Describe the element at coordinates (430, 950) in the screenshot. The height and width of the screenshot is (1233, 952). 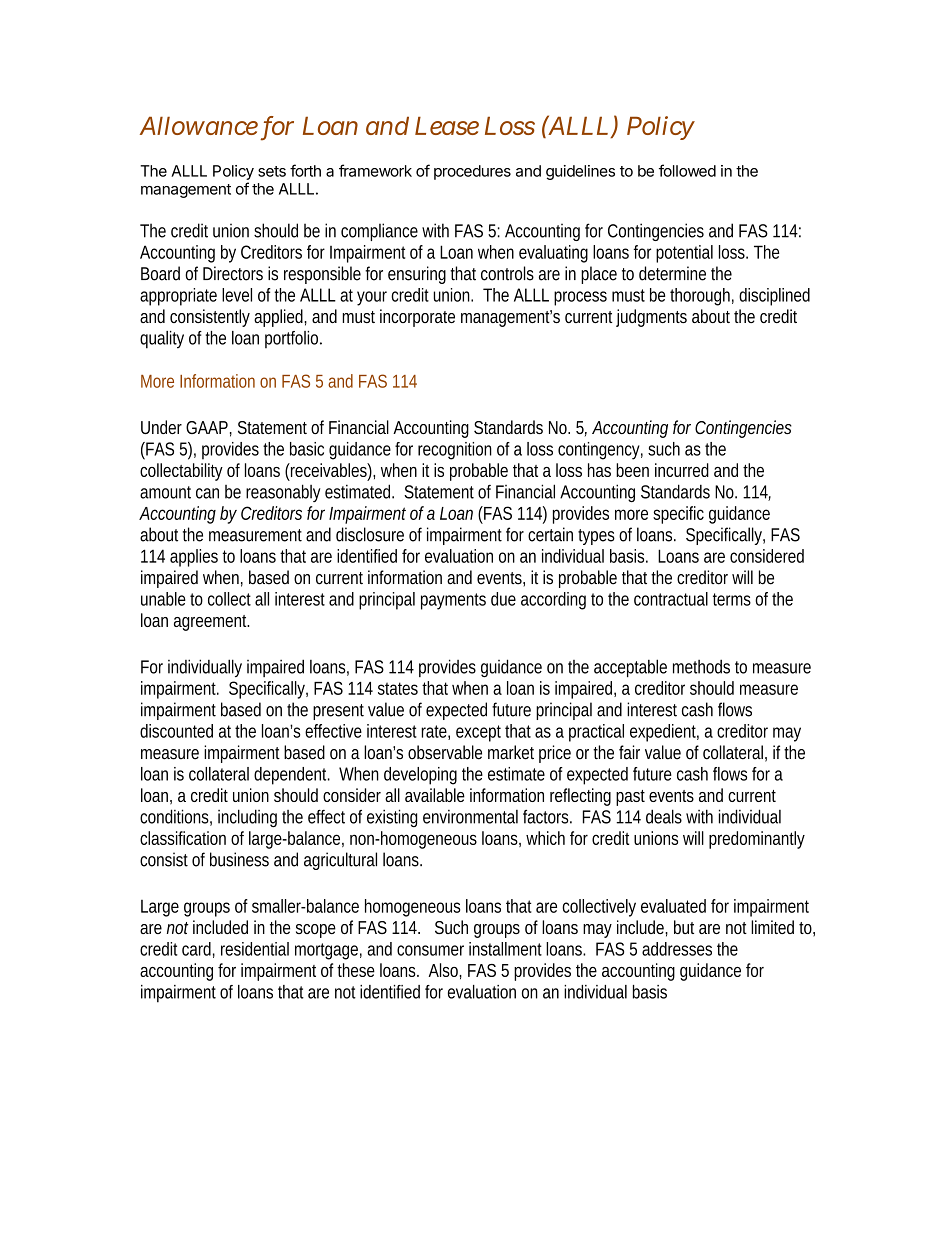
I see `consumer` at that location.
